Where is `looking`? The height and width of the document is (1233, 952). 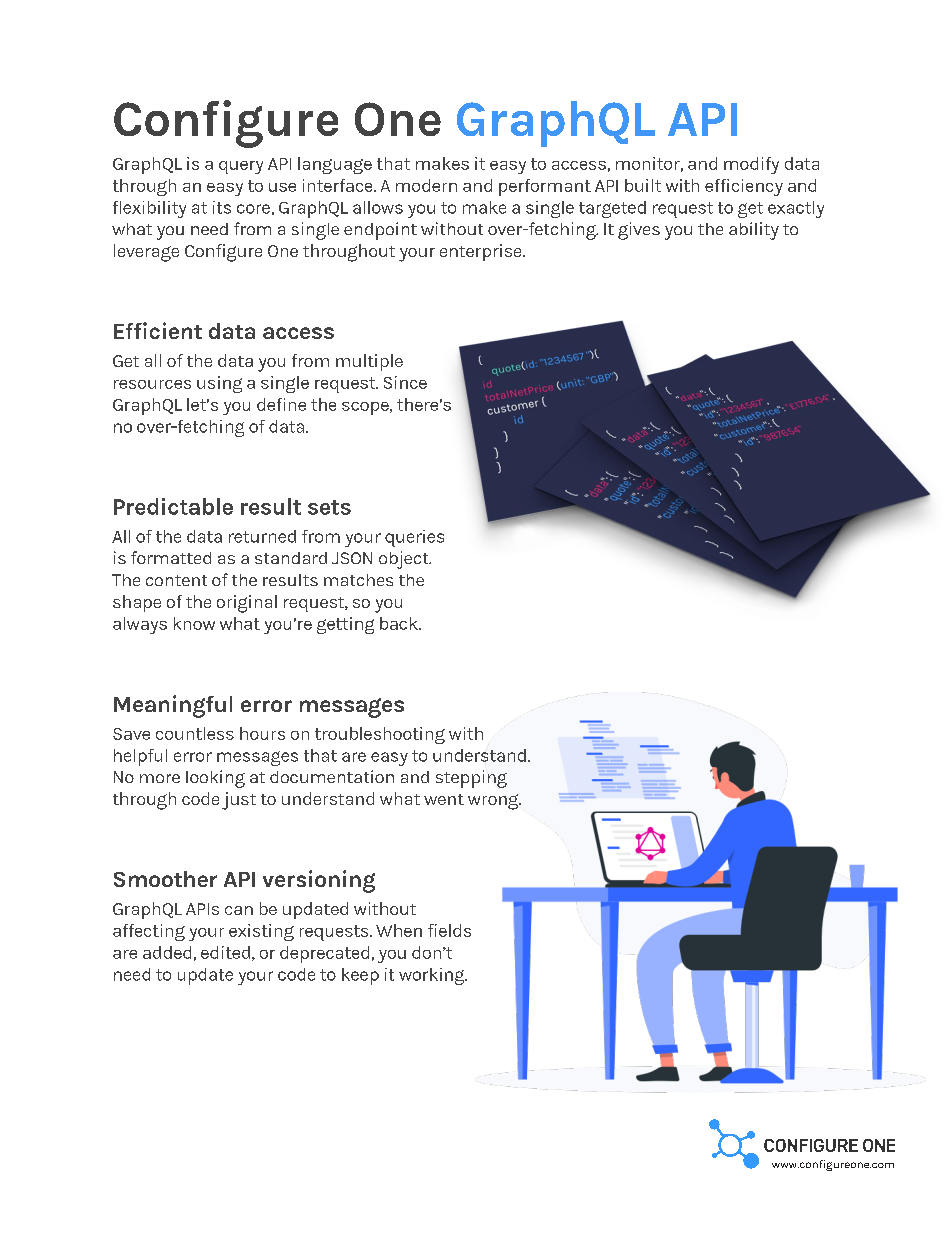 looking is located at coordinates (215, 779).
